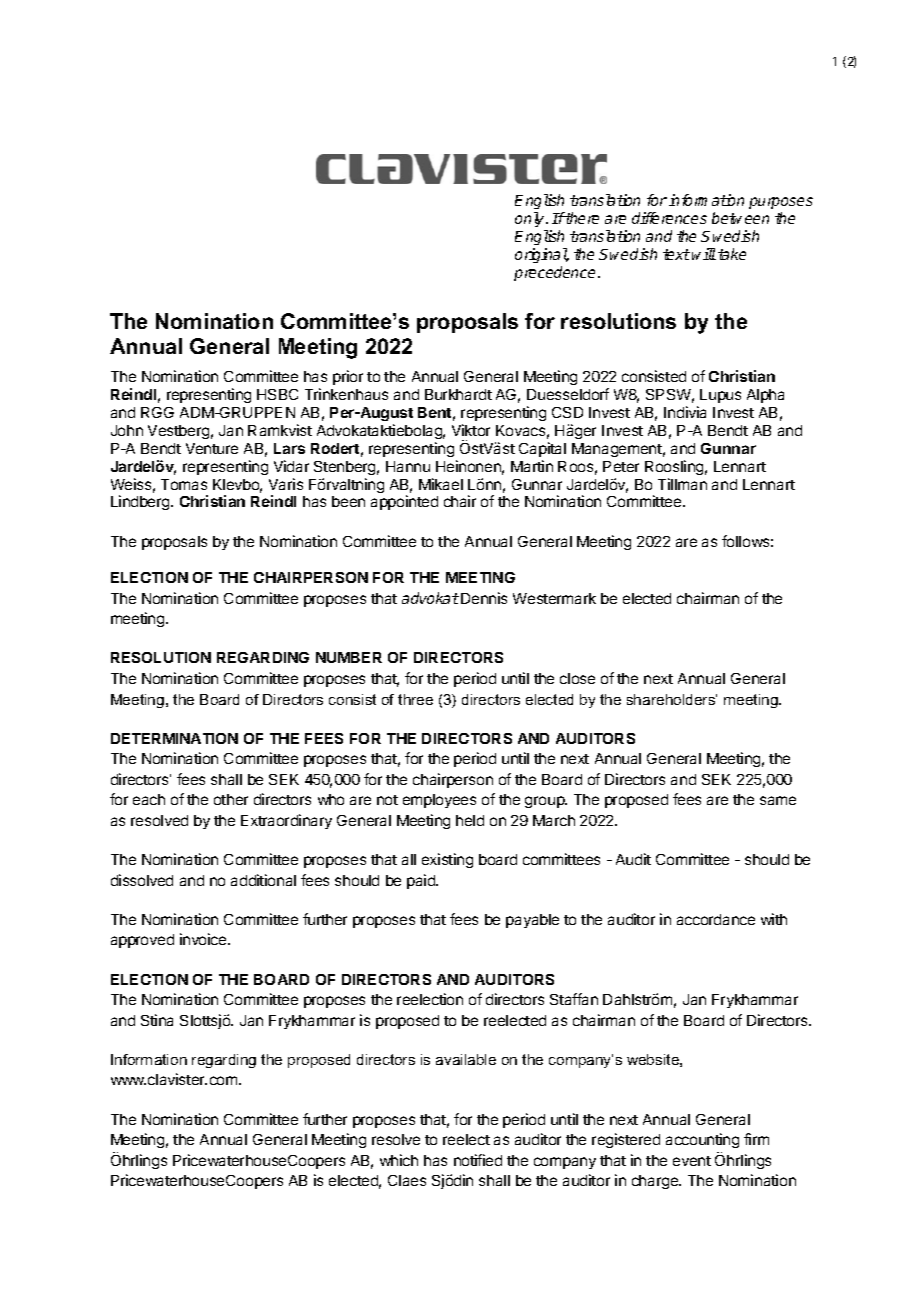 The width and height of the page is (924, 1308). What do you see at coordinates (277, 394) in the page?
I see `HSBC` at bounding box center [277, 394].
